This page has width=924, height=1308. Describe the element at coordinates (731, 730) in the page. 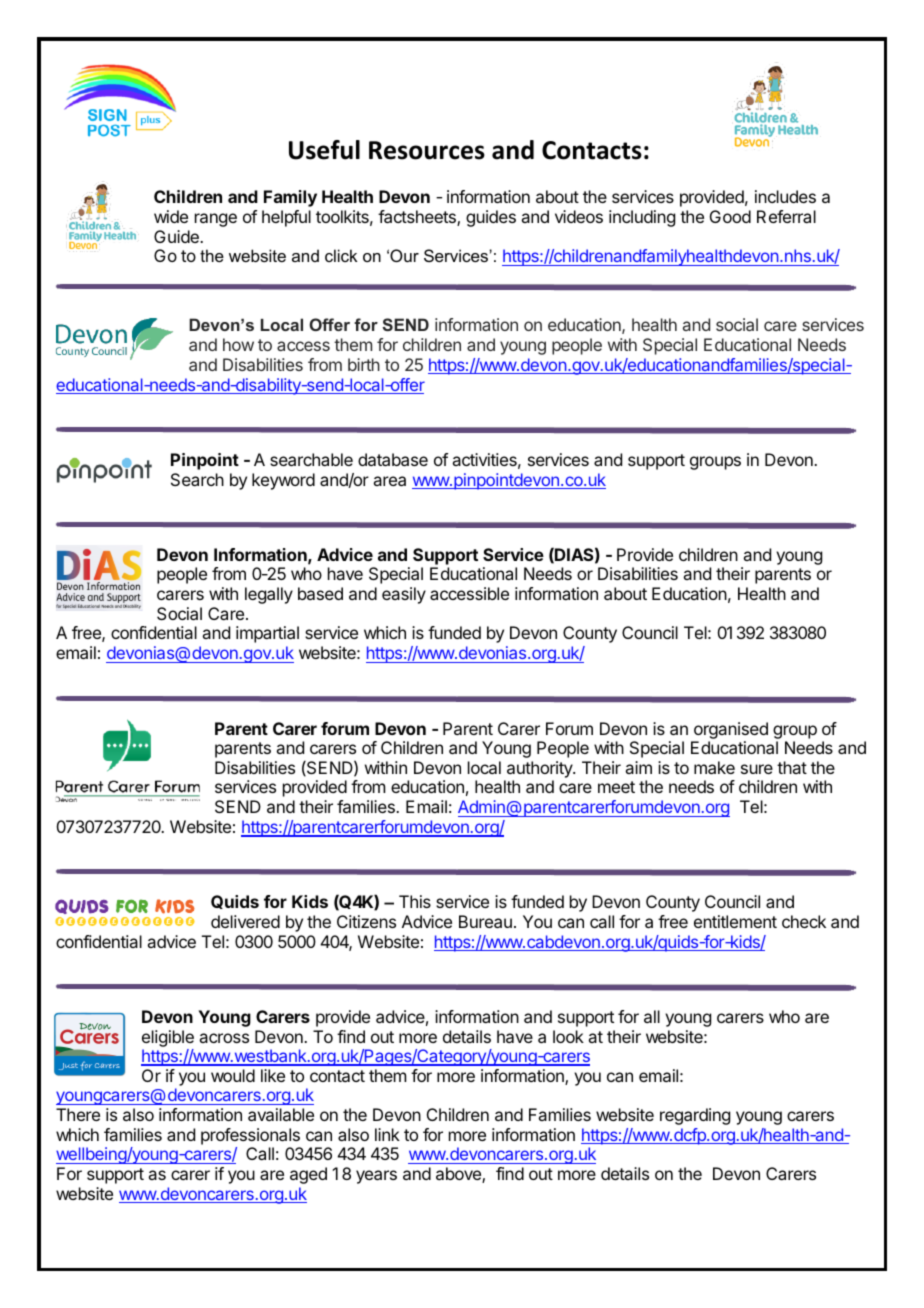

I see `organised` at that location.
